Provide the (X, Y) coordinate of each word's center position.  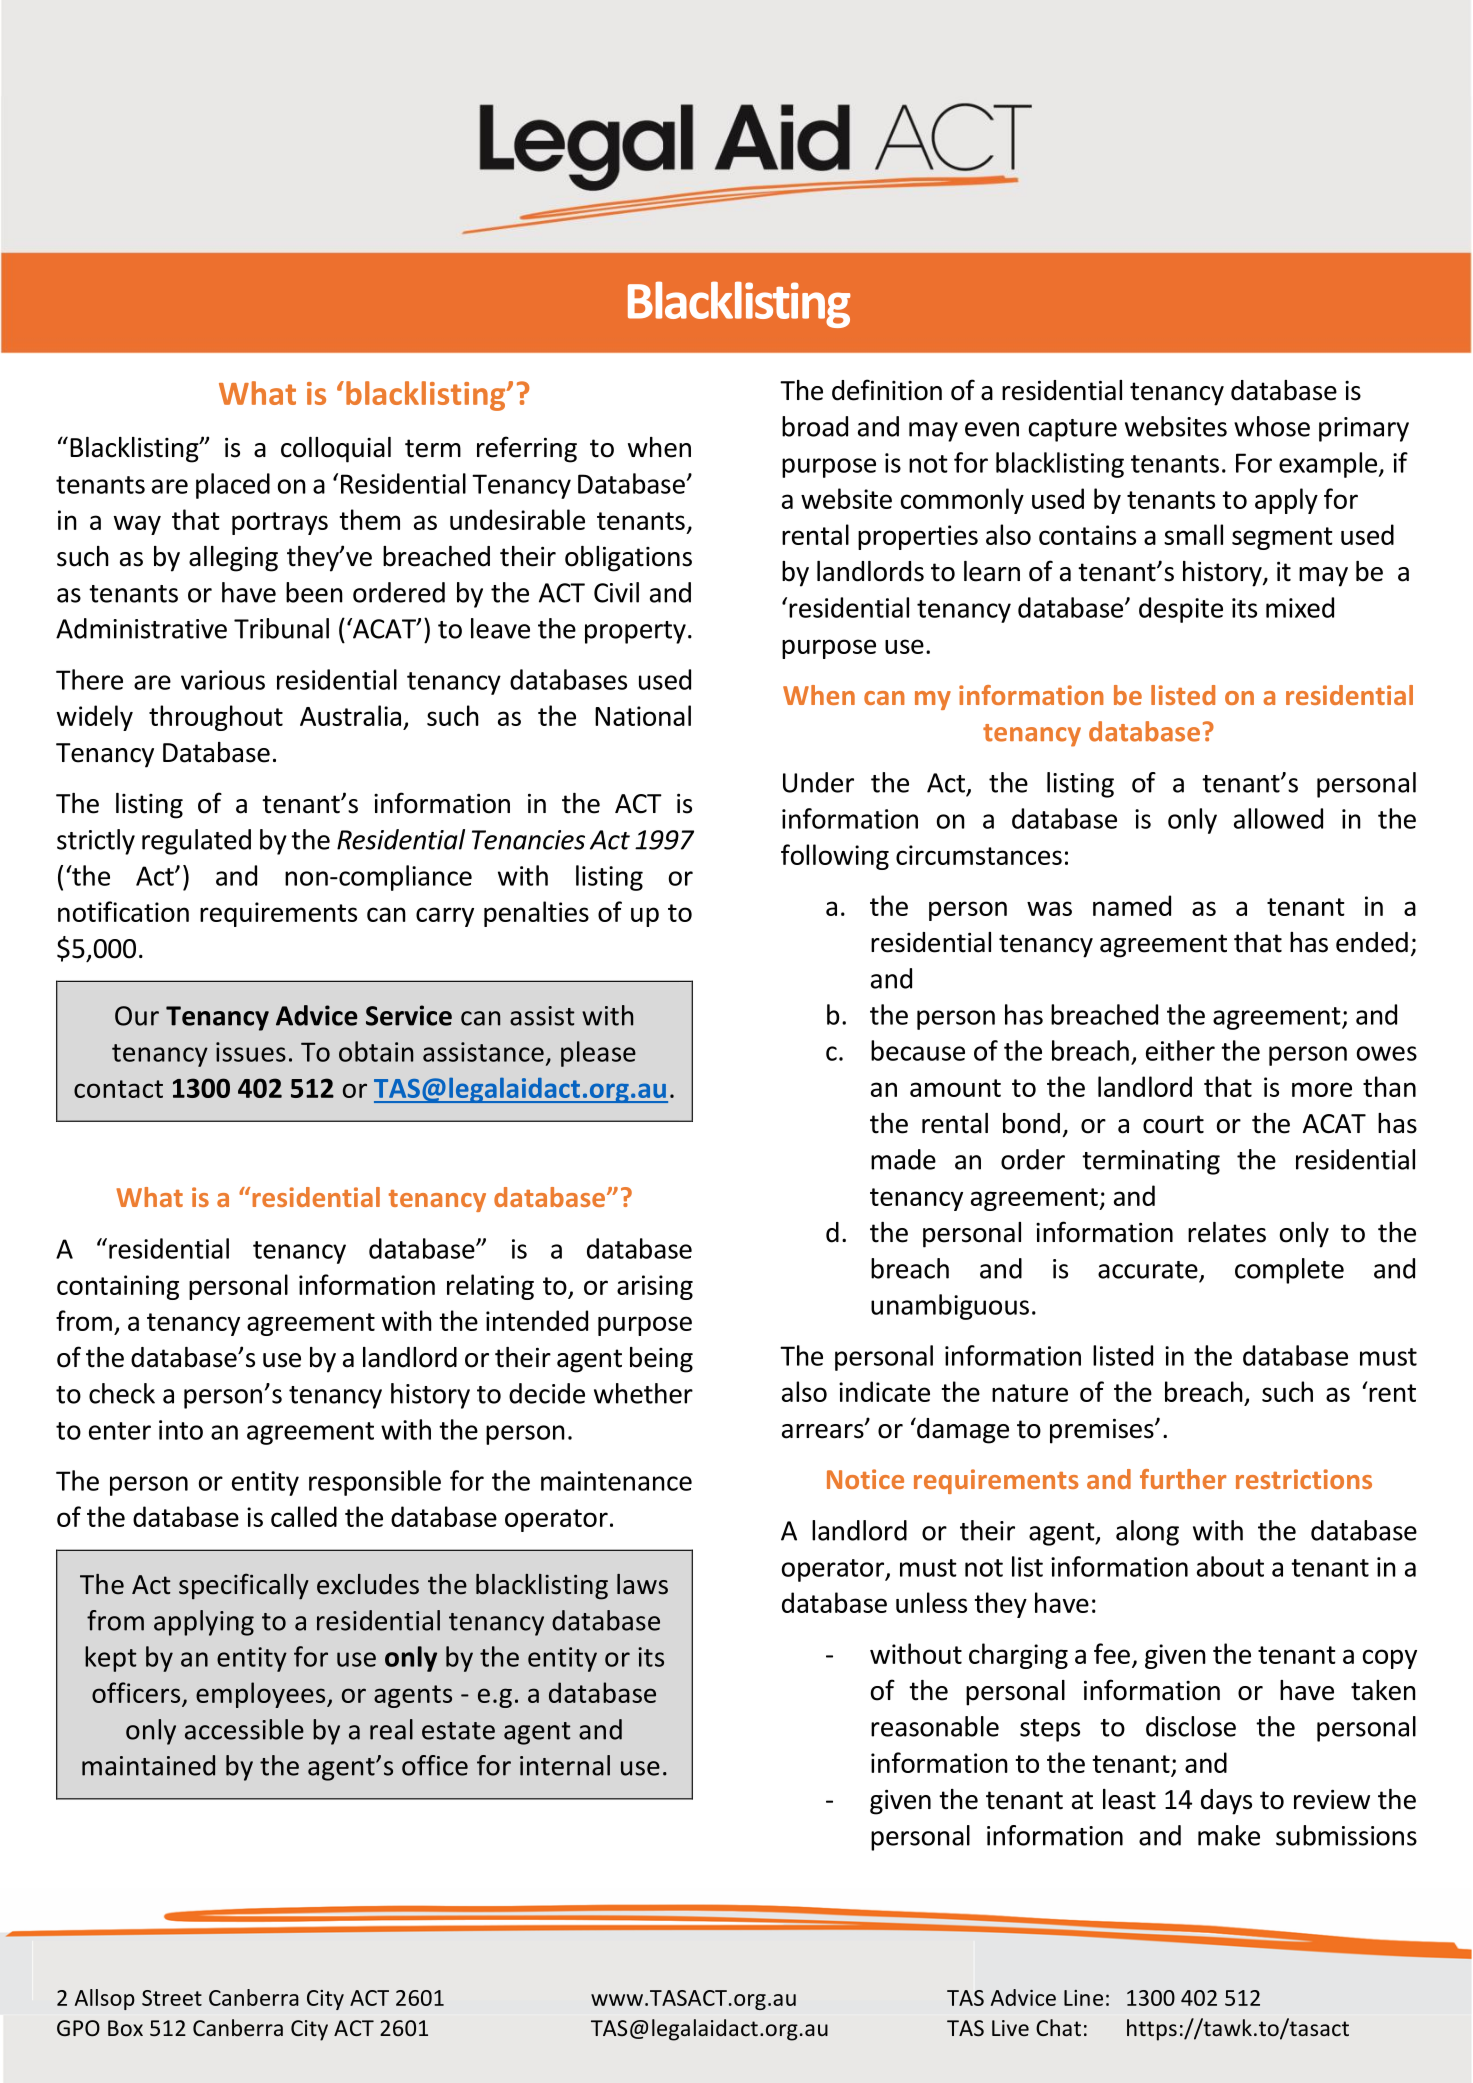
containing (118, 1287)
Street (172, 1998)
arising (655, 1287)
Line (1083, 1998)
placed (233, 486)
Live (1010, 2028)
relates (1227, 1232)
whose (1272, 426)
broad (815, 426)
